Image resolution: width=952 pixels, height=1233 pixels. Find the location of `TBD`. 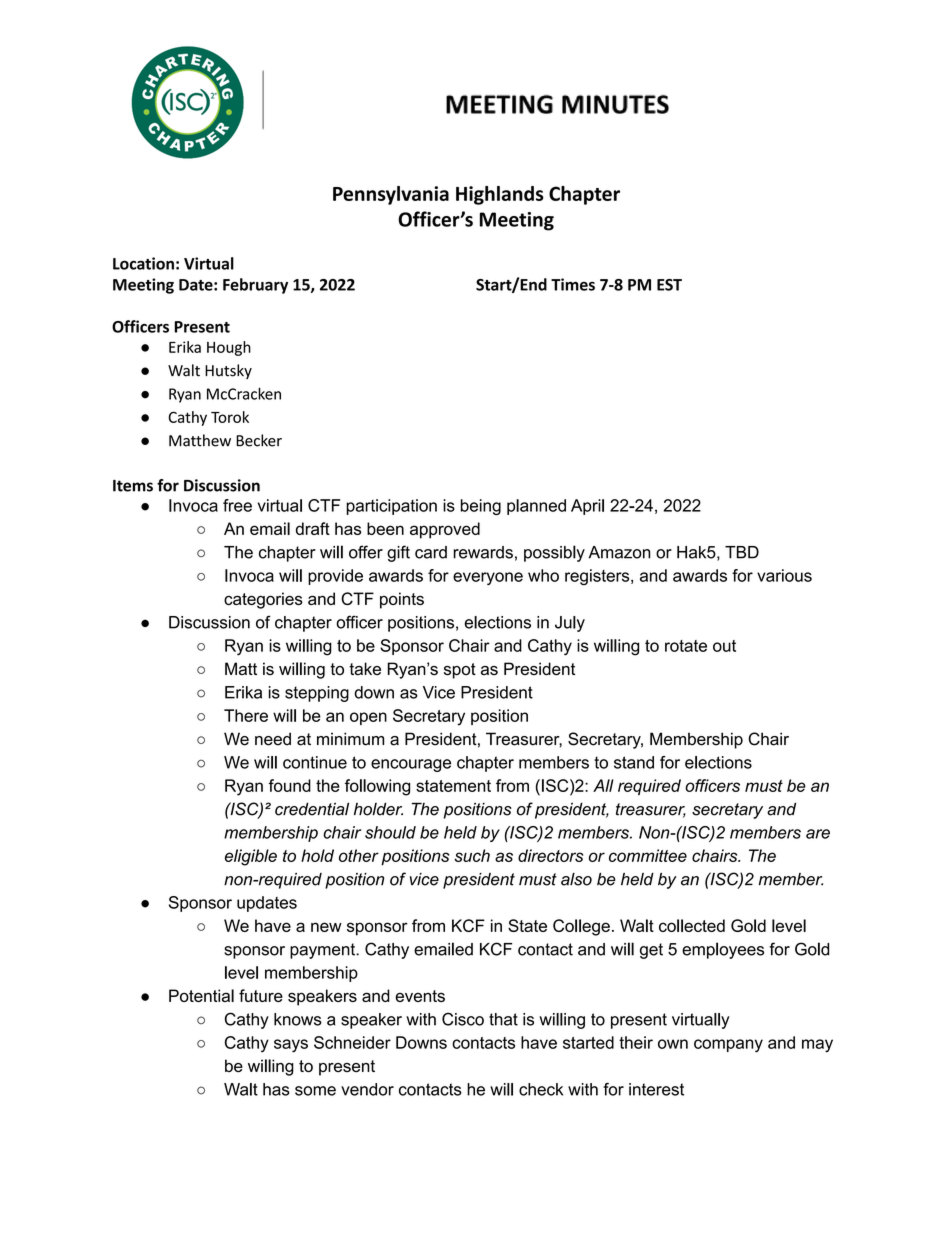

TBD is located at coordinates (742, 552).
